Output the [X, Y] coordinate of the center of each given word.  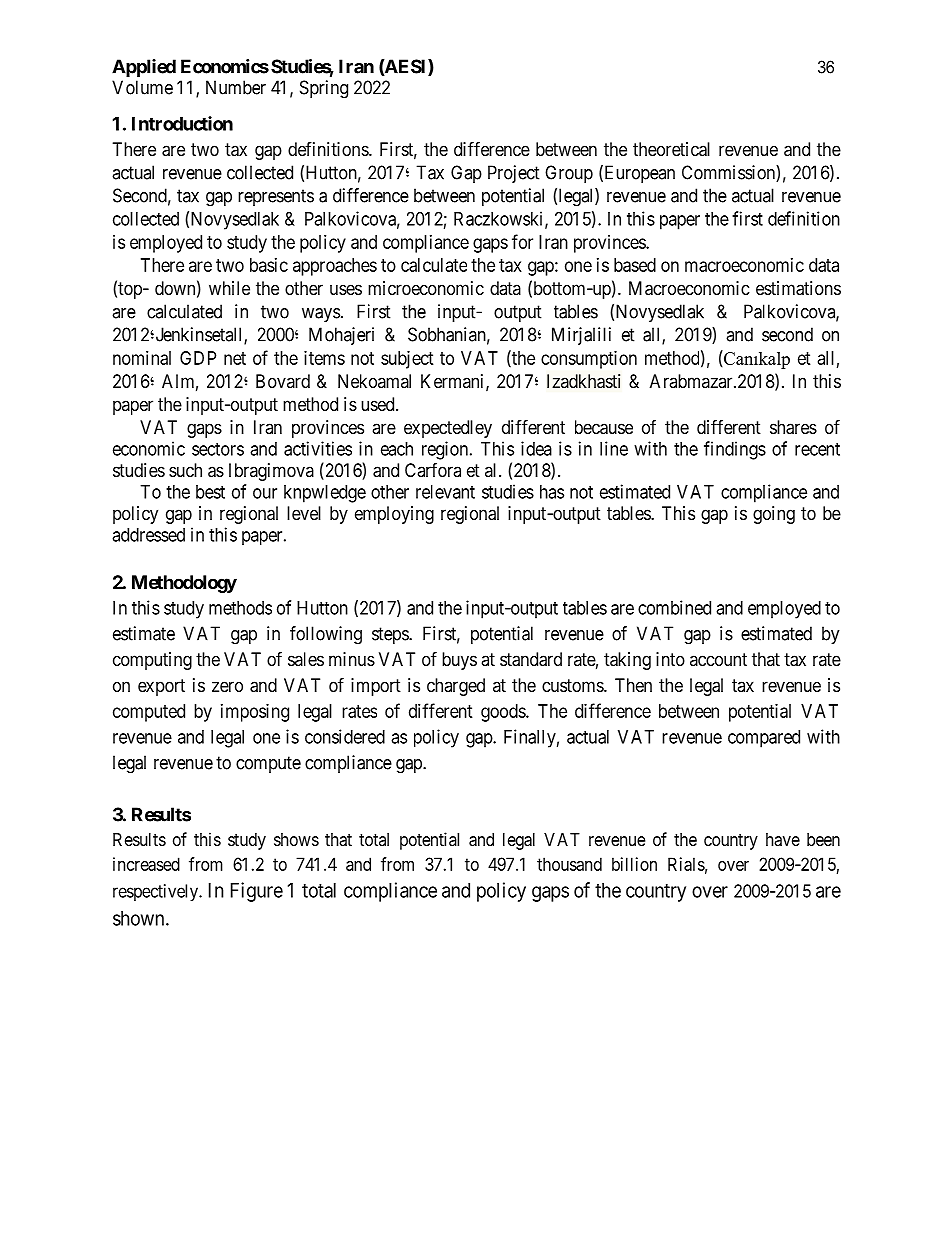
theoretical [671, 149]
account [718, 659]
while [229, 288]
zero [227, 686]
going [774, 515]
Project [514, 174]
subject [407, 360]
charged [456, 687]
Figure [257, 892]
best [210, 492]
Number [236, 87]
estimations [798, 288]
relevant [445, 492]
